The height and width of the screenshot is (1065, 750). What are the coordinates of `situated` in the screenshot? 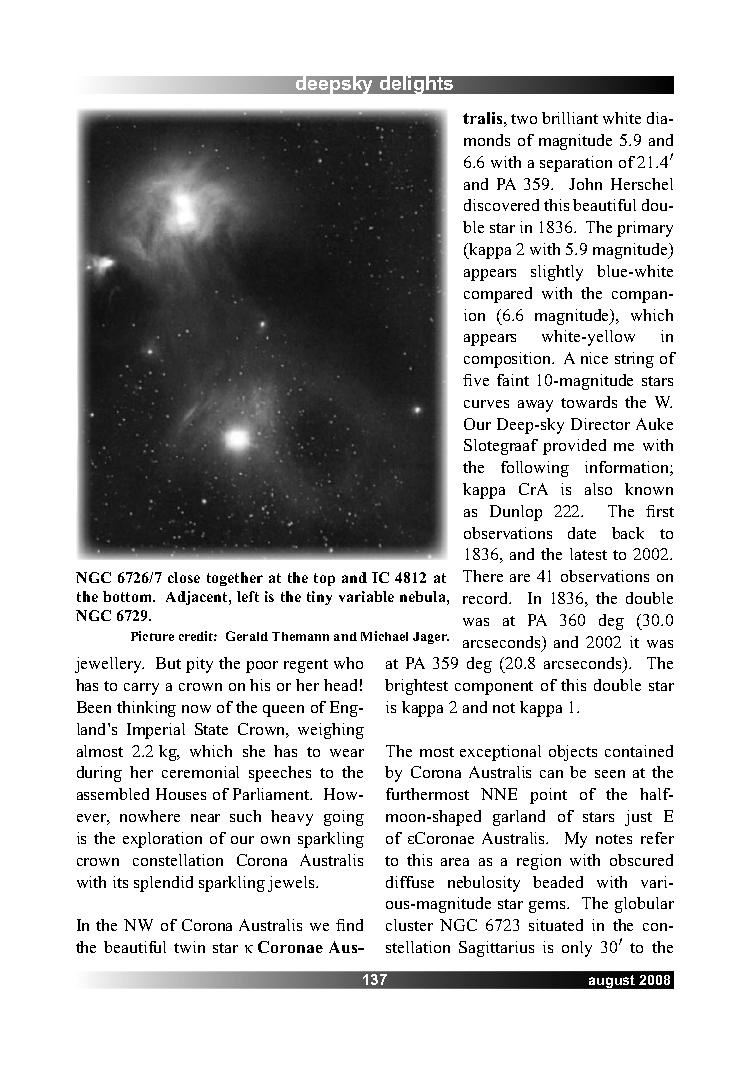 It's located at (556, 925).
